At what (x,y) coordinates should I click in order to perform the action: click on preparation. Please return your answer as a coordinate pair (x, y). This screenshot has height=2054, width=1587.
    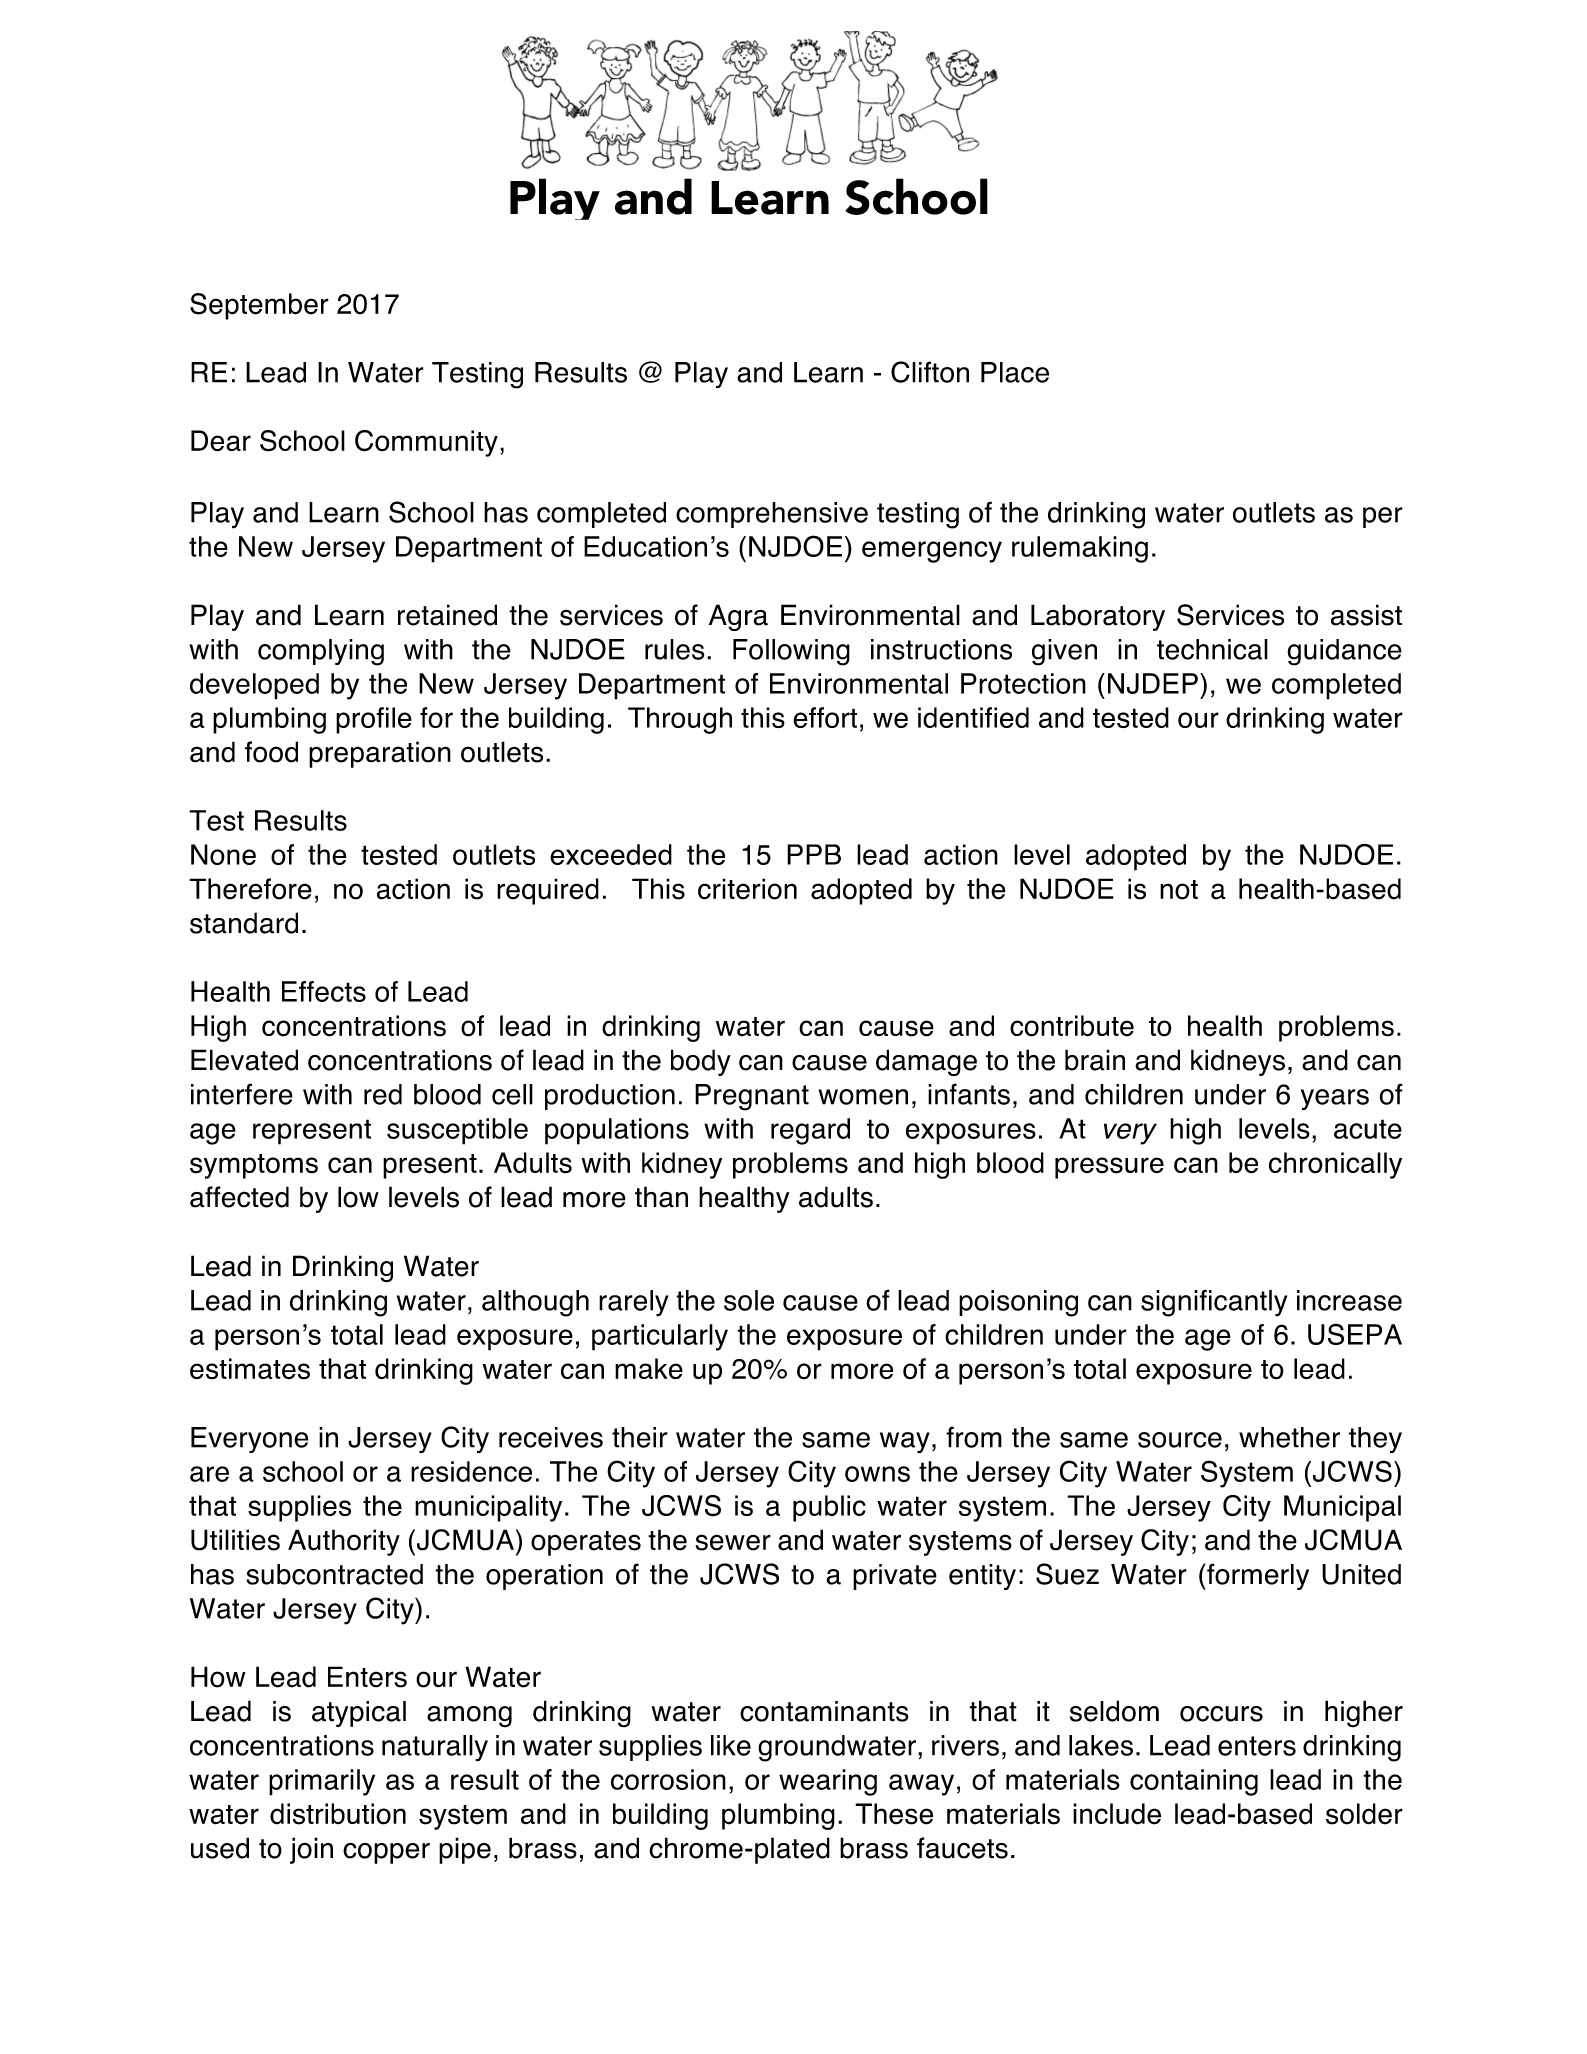
    Looking at the image, I should click on (380, 754).
